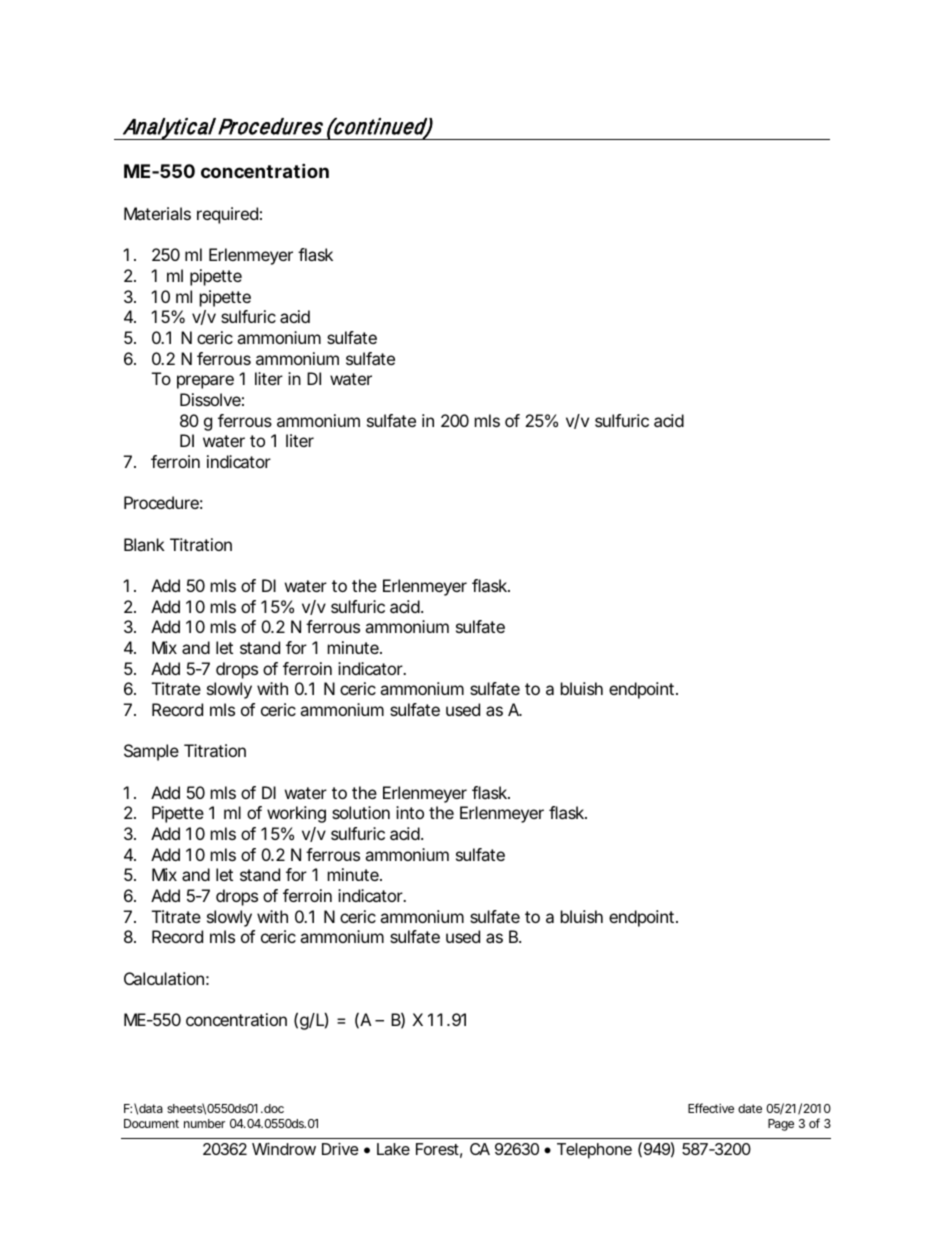 The width and height of the screenshot is (952, 1233). What do you see at coordinates (144, 544) in the screenshot?
I see `Blank` at bounding box center [144, 544].
